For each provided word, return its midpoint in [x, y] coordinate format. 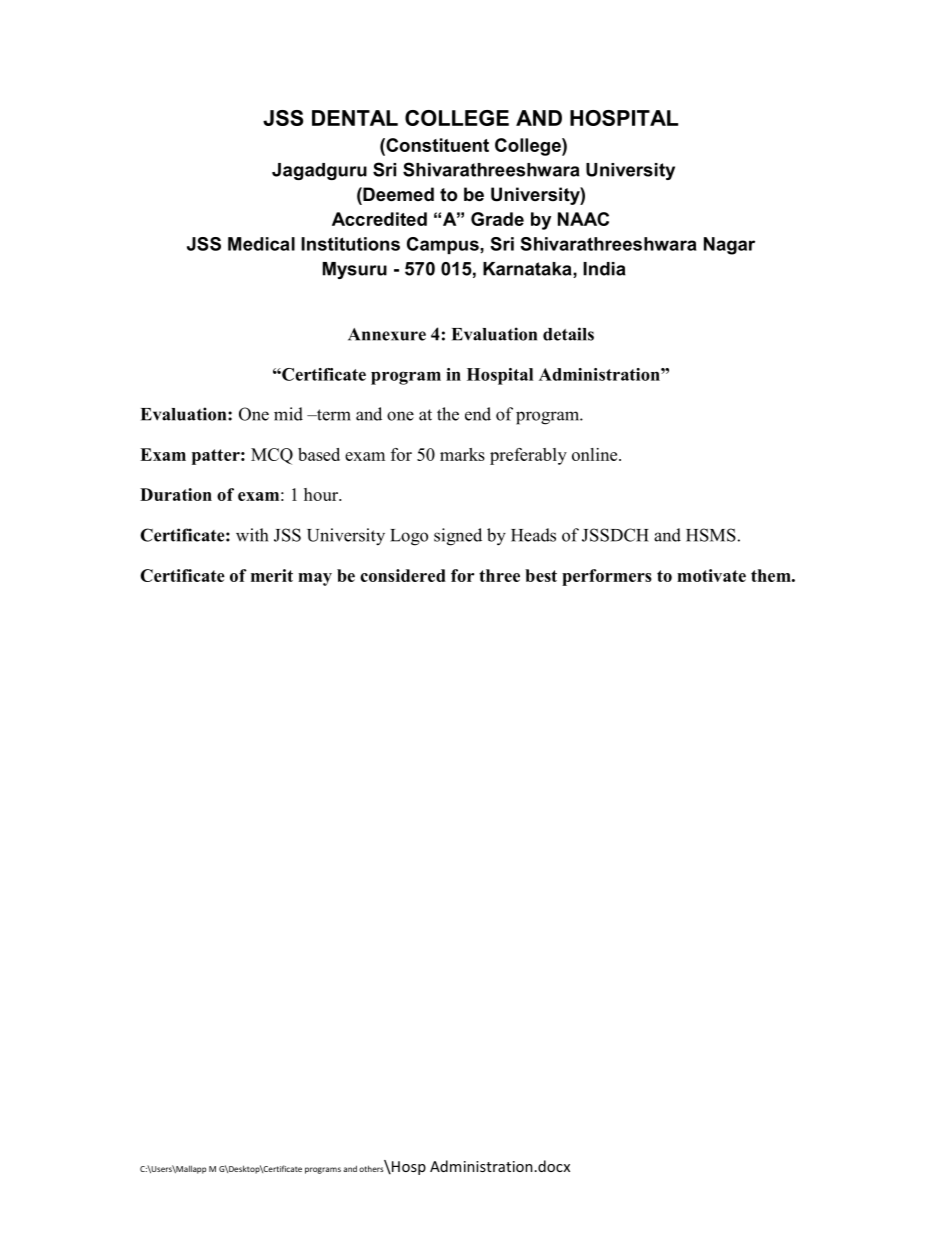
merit [272, 575]
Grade [497, 219]
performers [607, 577]
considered [403, 575]
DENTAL [355, 118]
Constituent [436, 145]
